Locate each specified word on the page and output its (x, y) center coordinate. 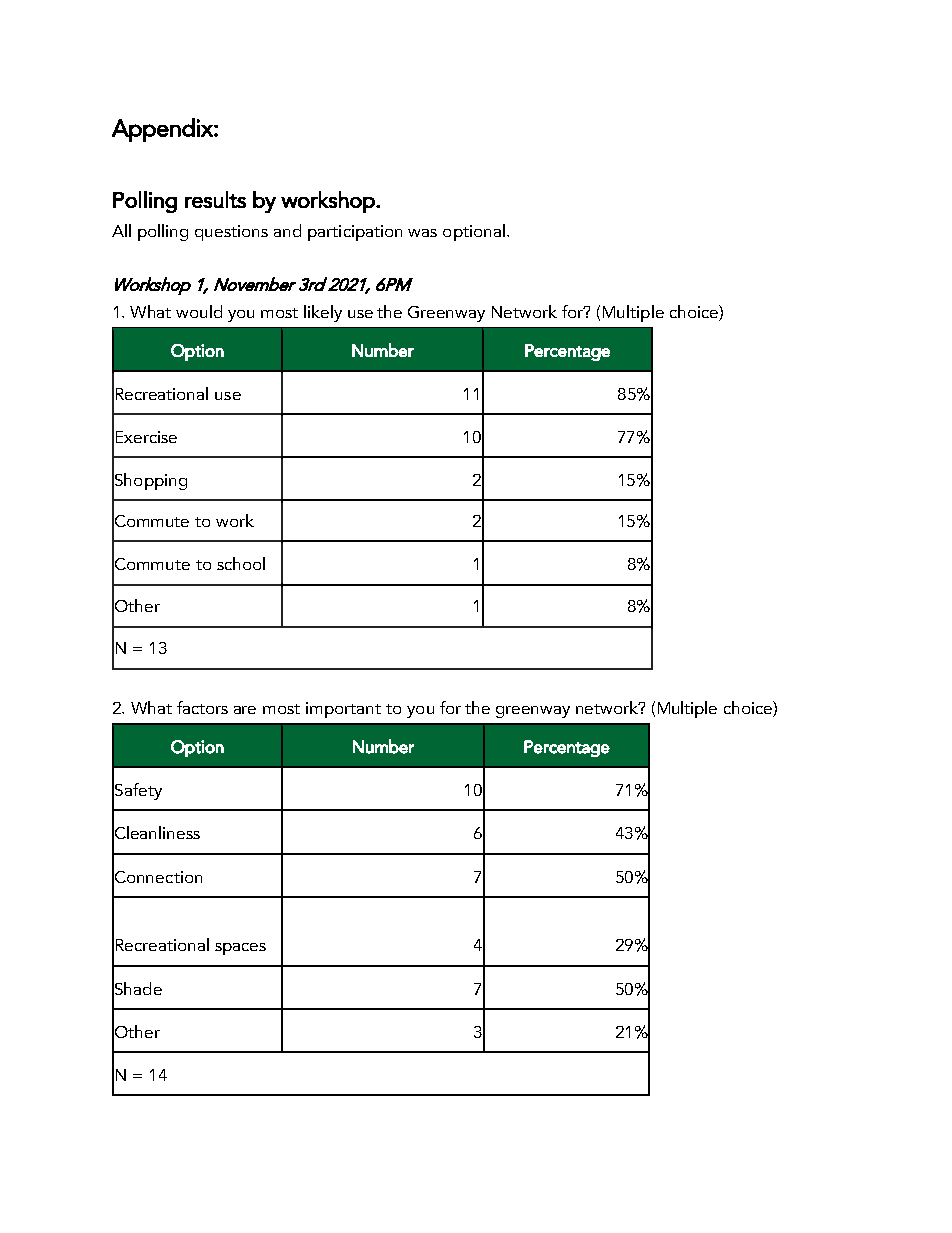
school (241, 563)
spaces (240, 949)
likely (323, 313)
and (287, 230)
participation (355, 233)
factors (202, 707)
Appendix (163, 130)
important (343, 710)
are (245, 710)
